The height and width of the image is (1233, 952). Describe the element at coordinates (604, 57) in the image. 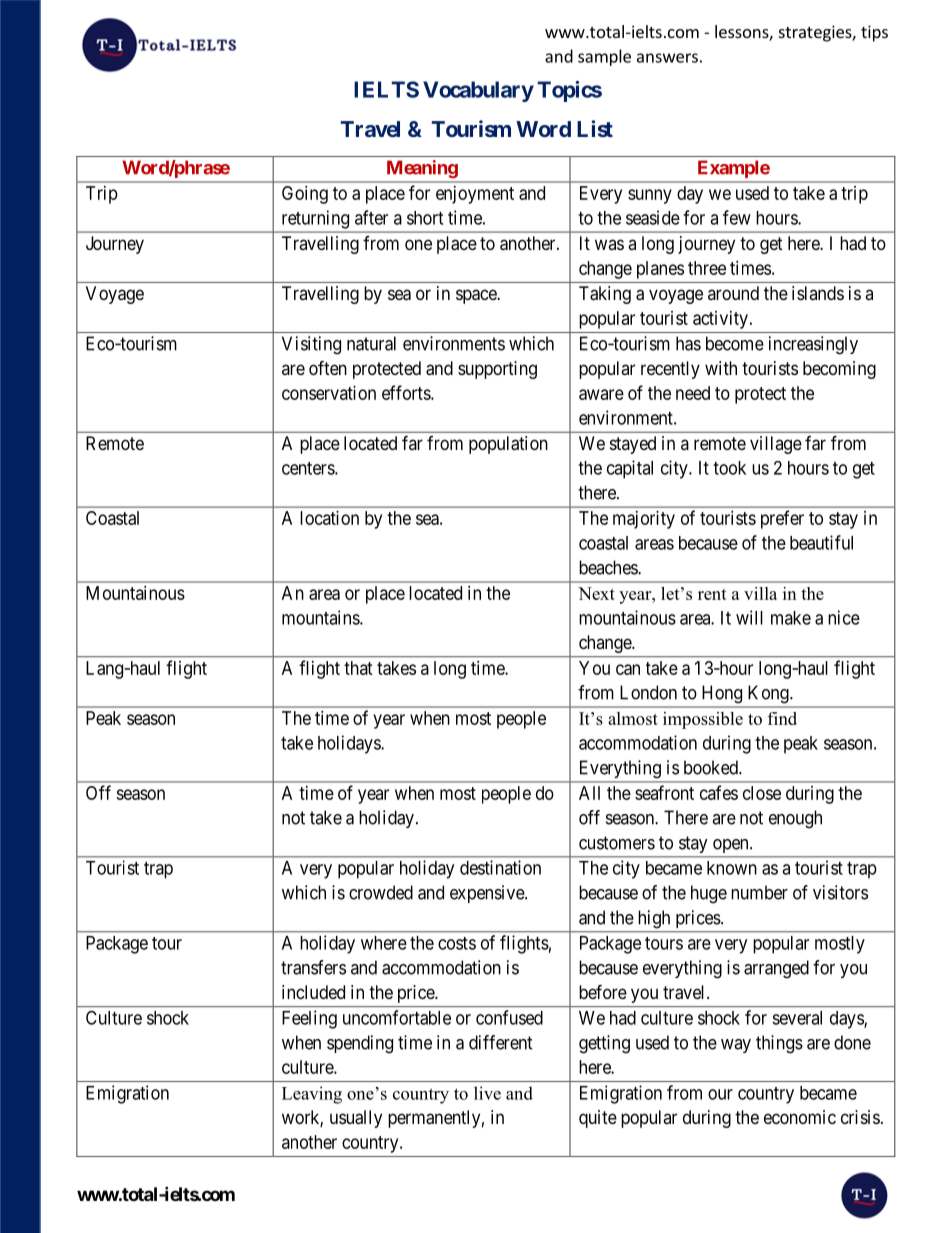

I see `sample` at that location.
